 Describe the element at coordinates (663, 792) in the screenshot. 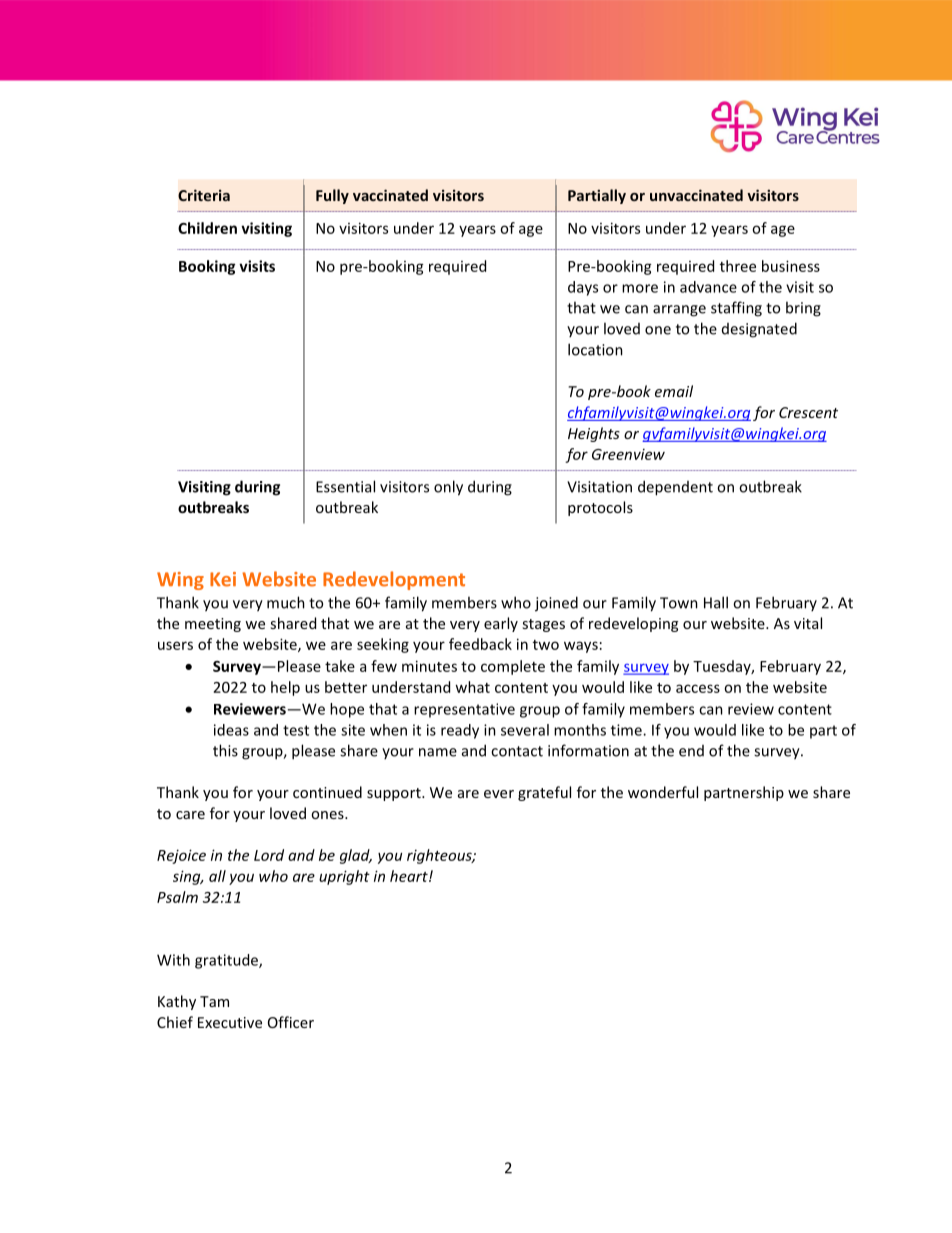

I see `wonderful` at that location.
